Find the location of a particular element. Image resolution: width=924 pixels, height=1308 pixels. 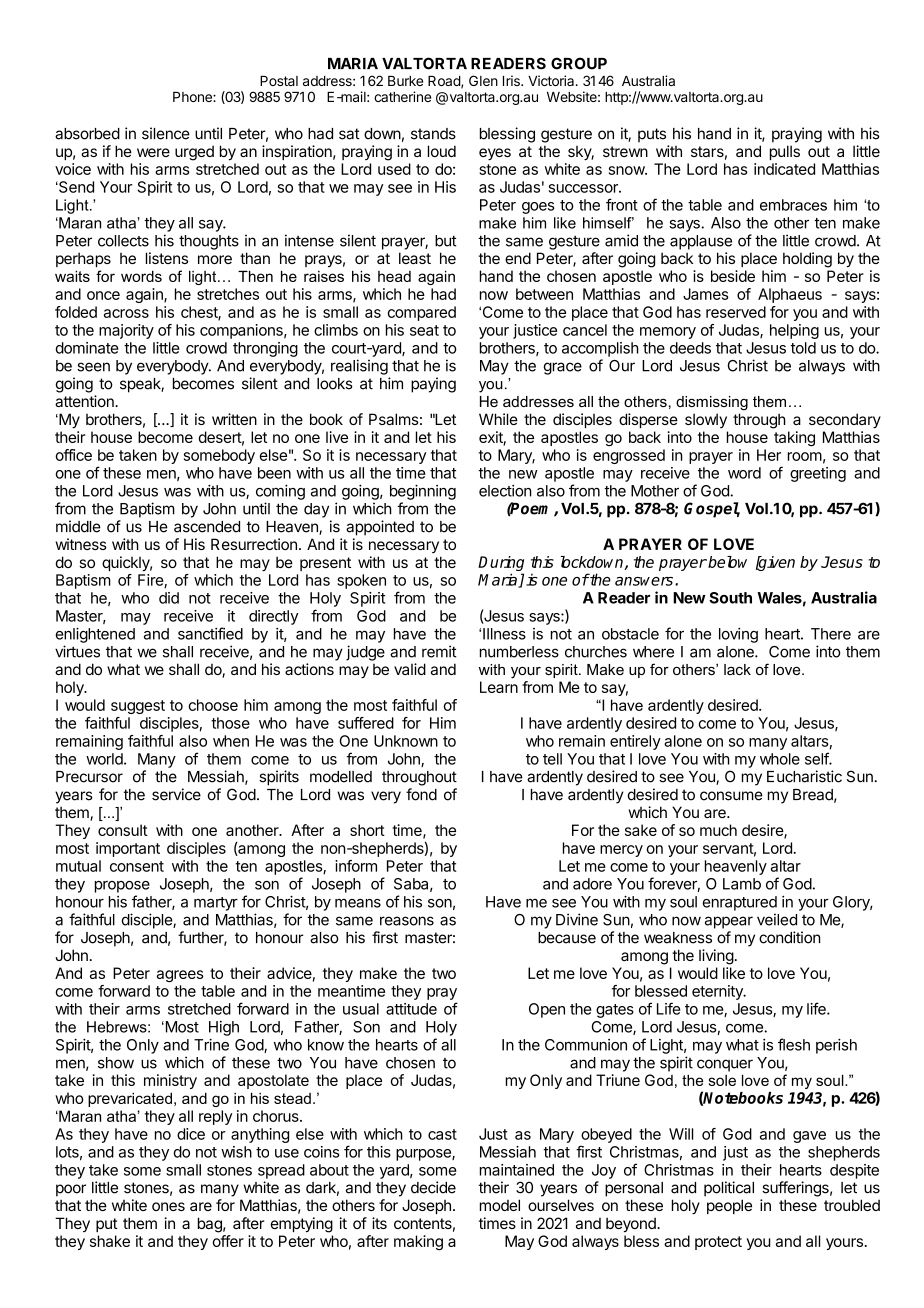

remit is located at coordinates (439, 651).
